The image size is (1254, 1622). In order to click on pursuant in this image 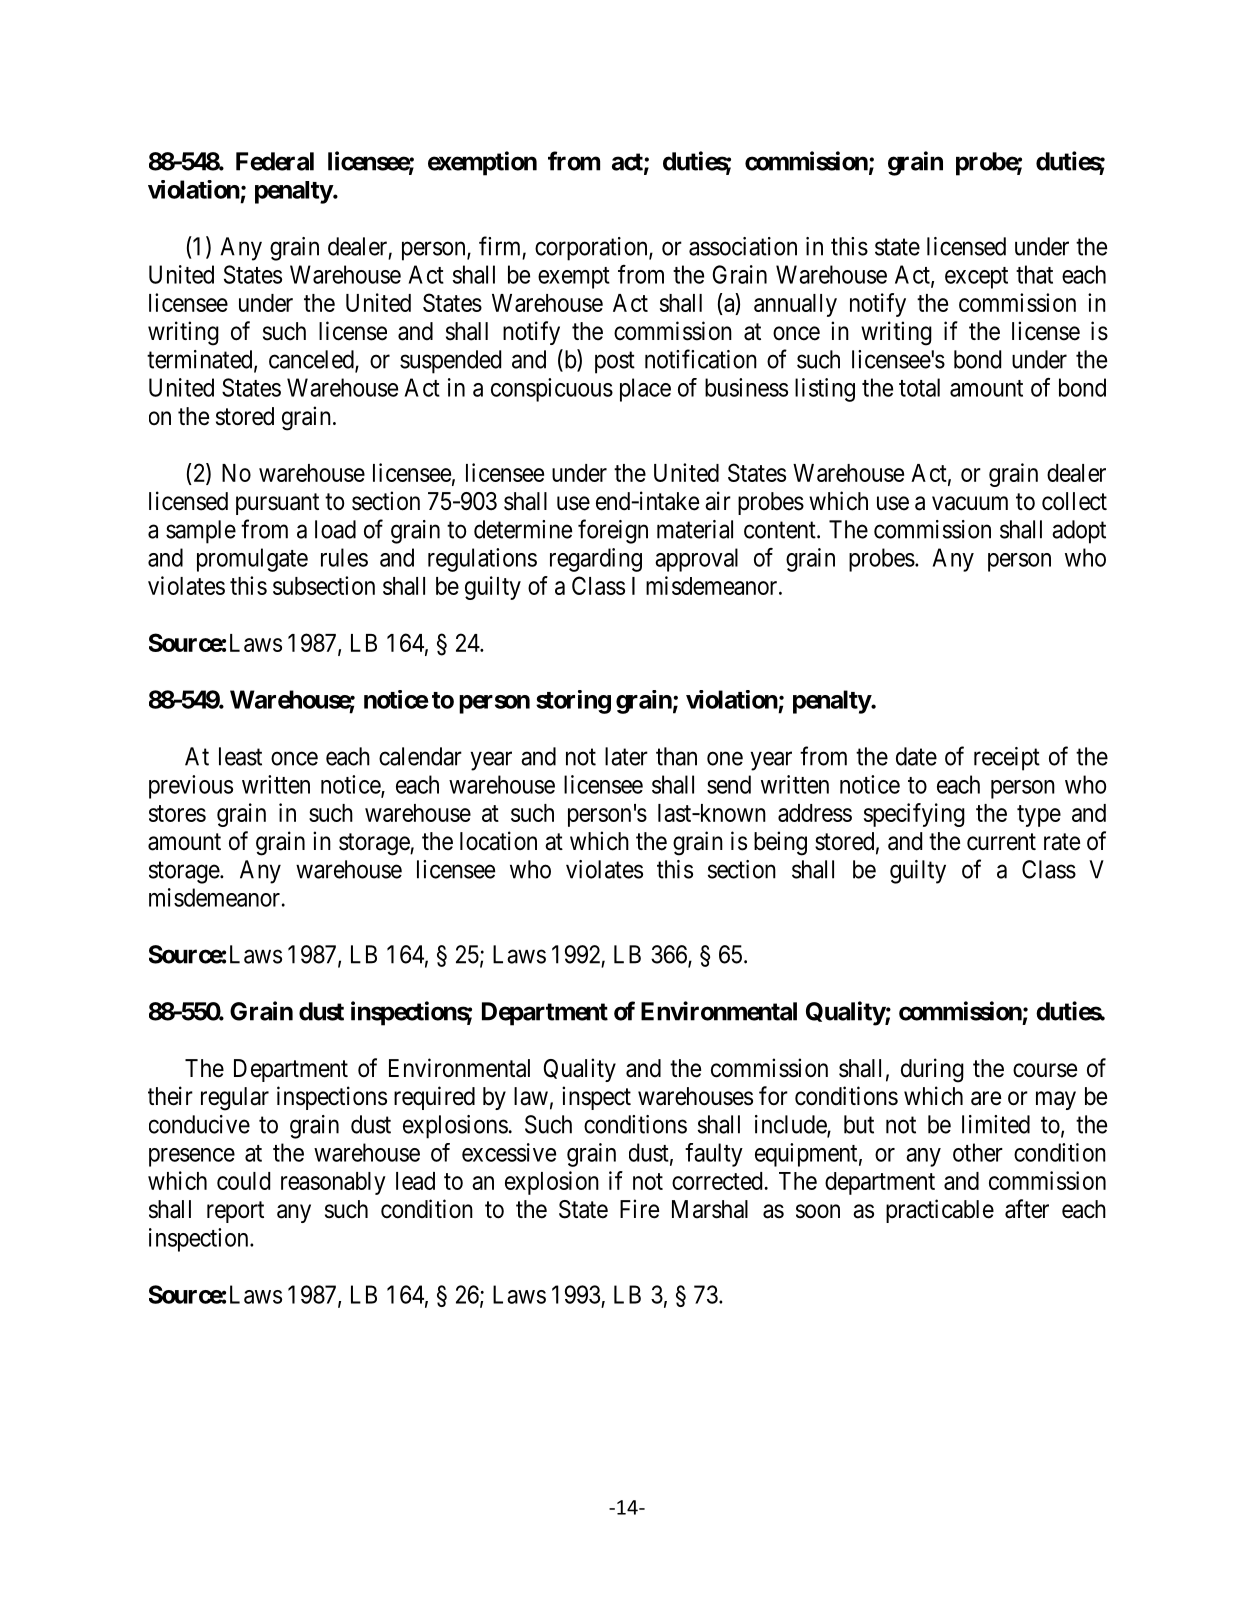, I will do `click(277, 504)`.
